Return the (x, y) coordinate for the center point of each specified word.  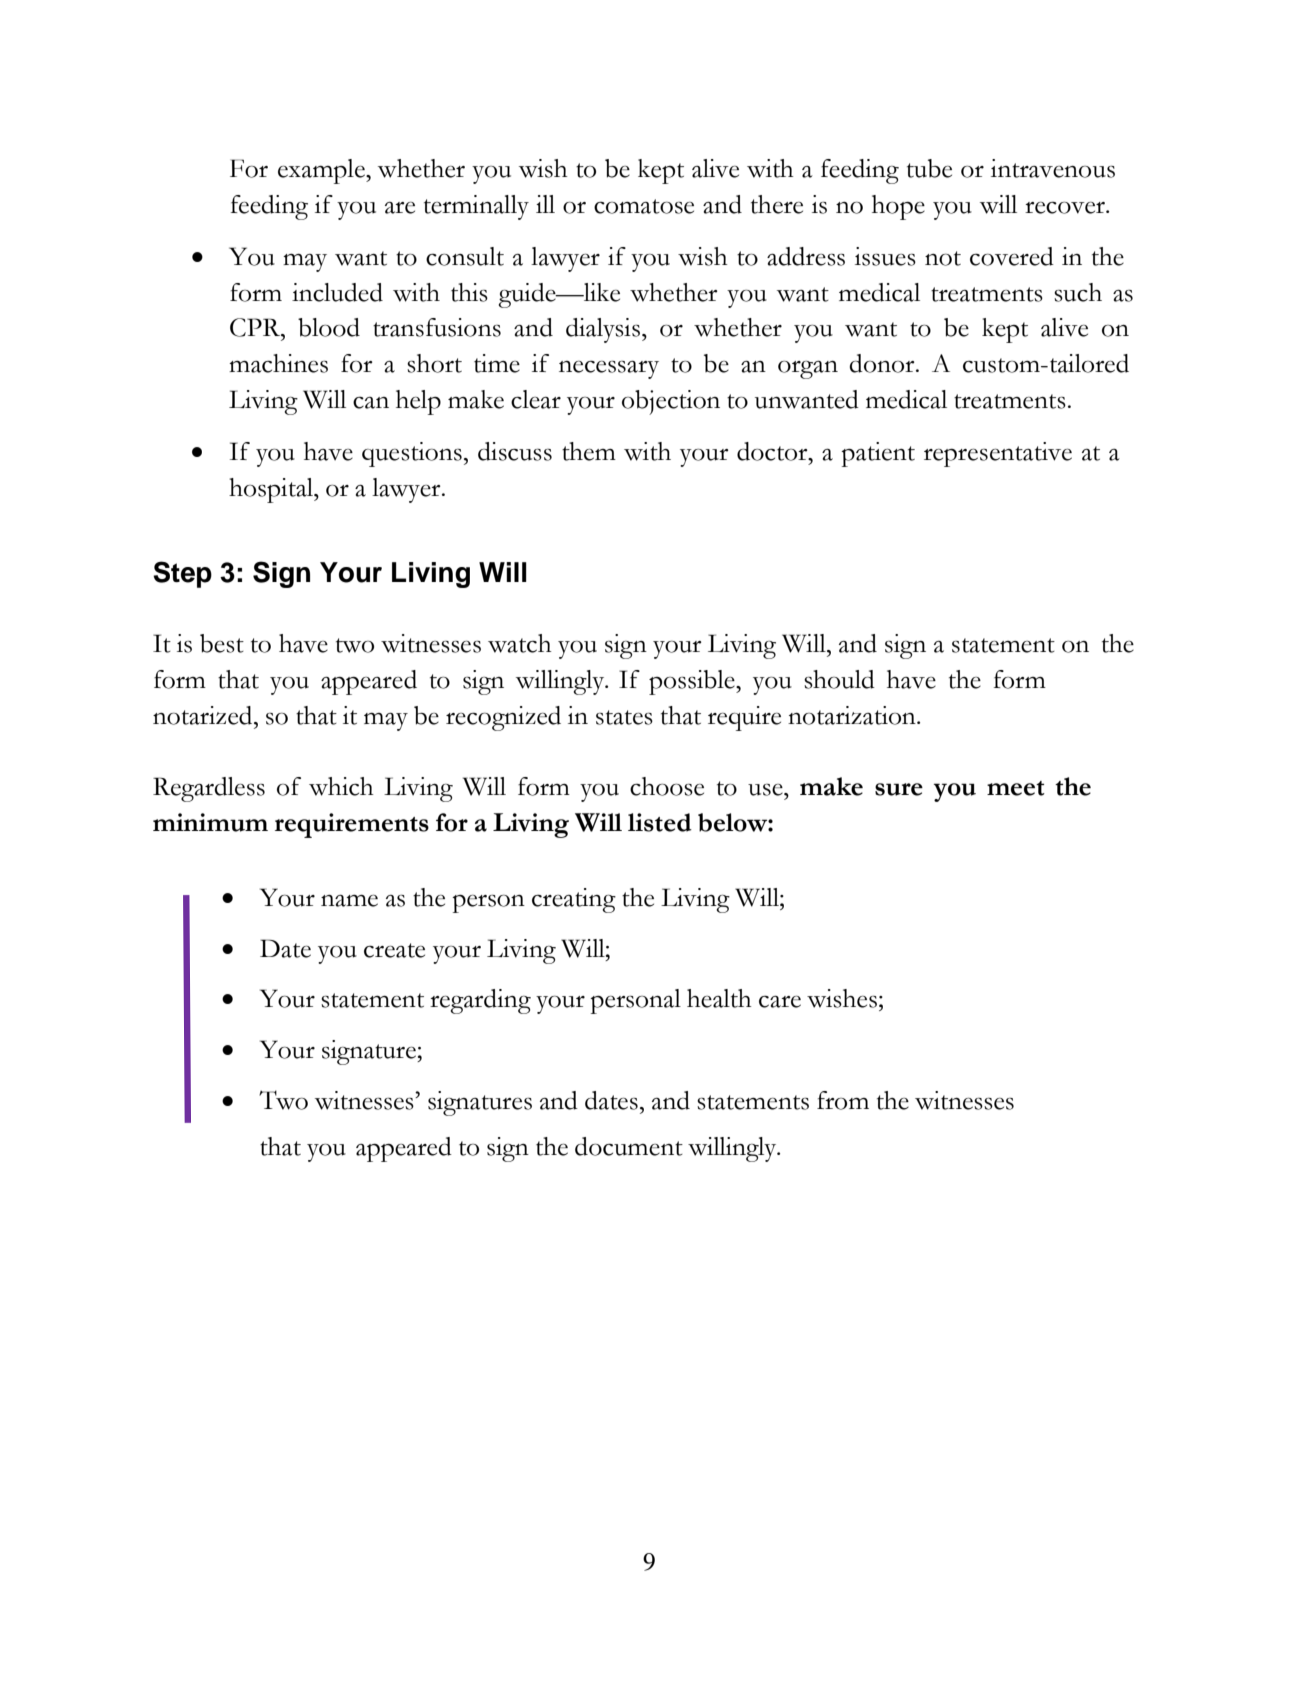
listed (660, 822)
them (589, 451)
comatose (644, 206)
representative (998, 454)
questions (412, 454)
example (322, 171)
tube (929, 168)
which (341, 786)
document (629, 1146)
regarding (480, 1001)
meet (1016, 788)
